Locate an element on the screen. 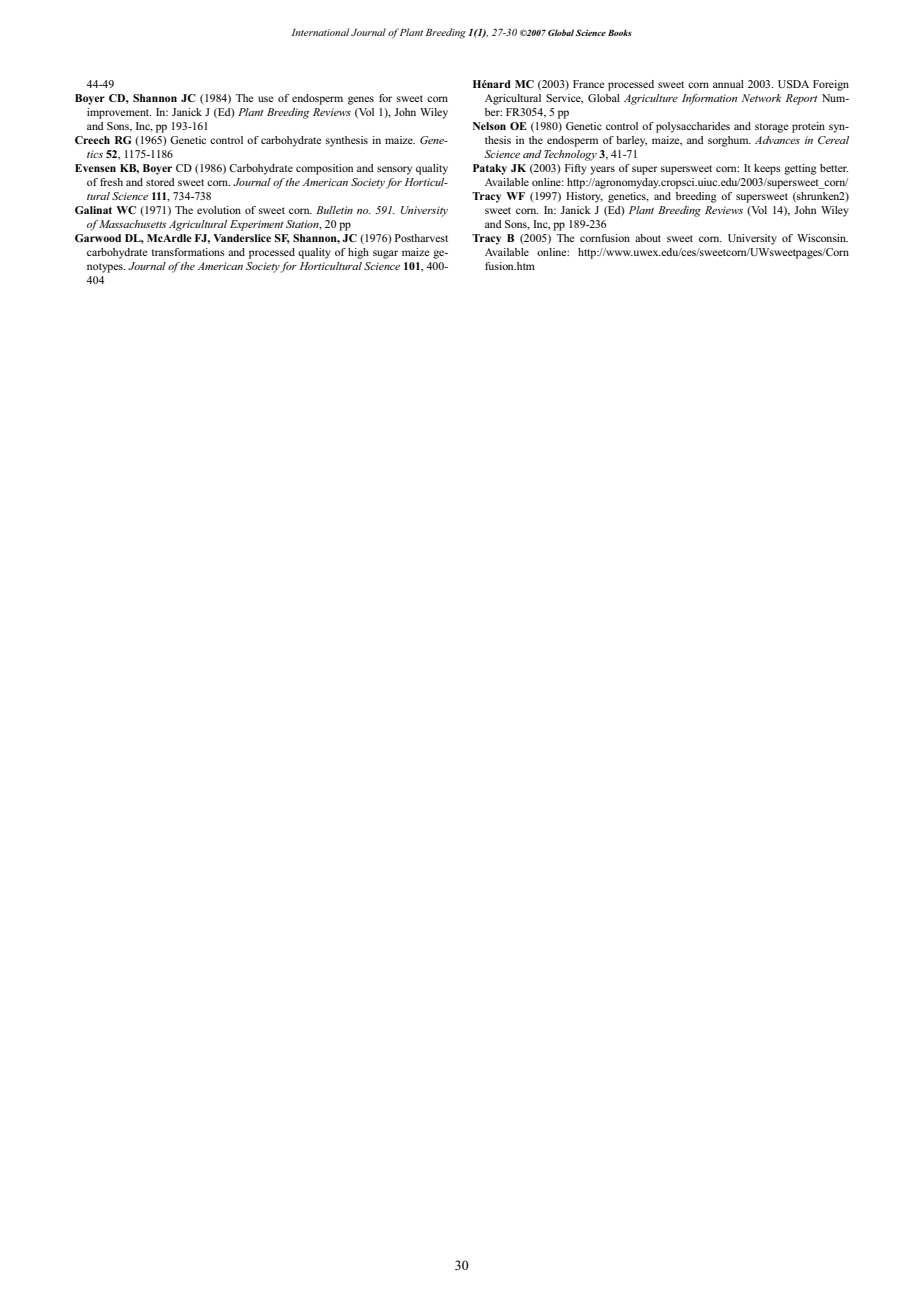  Books is located at coordinates (620, 32).
